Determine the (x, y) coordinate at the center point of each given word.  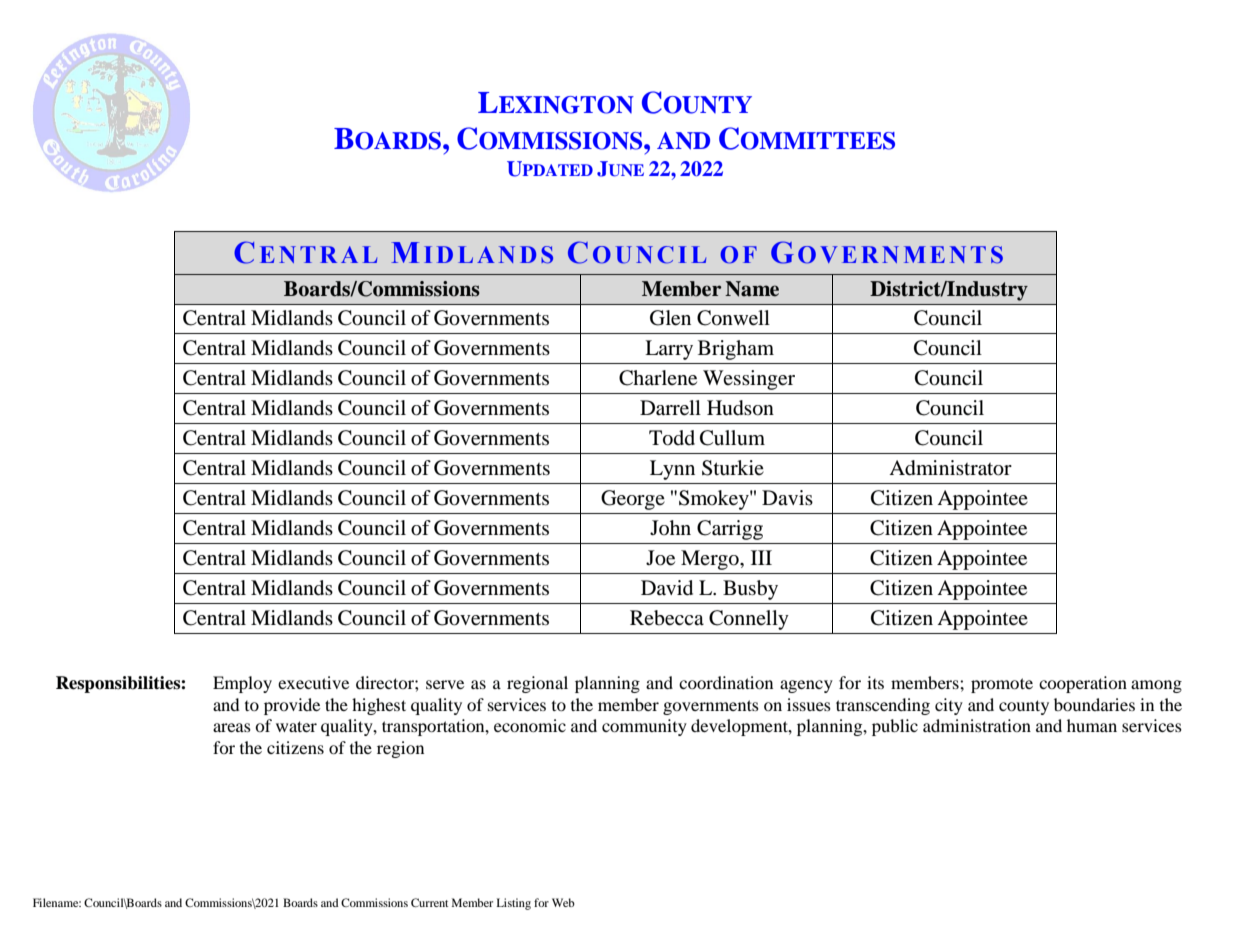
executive (313, 682)
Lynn (672, 470)
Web (563, 902)
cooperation (1083, 684)
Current (429, 902)
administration (977, 725)
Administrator (950, 468)
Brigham (736, 350)
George (633, 500)
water (296, 726)
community (644, 727)
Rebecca (667, 618)
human (1092, 725)
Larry (669, 350)
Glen (670, 318)
